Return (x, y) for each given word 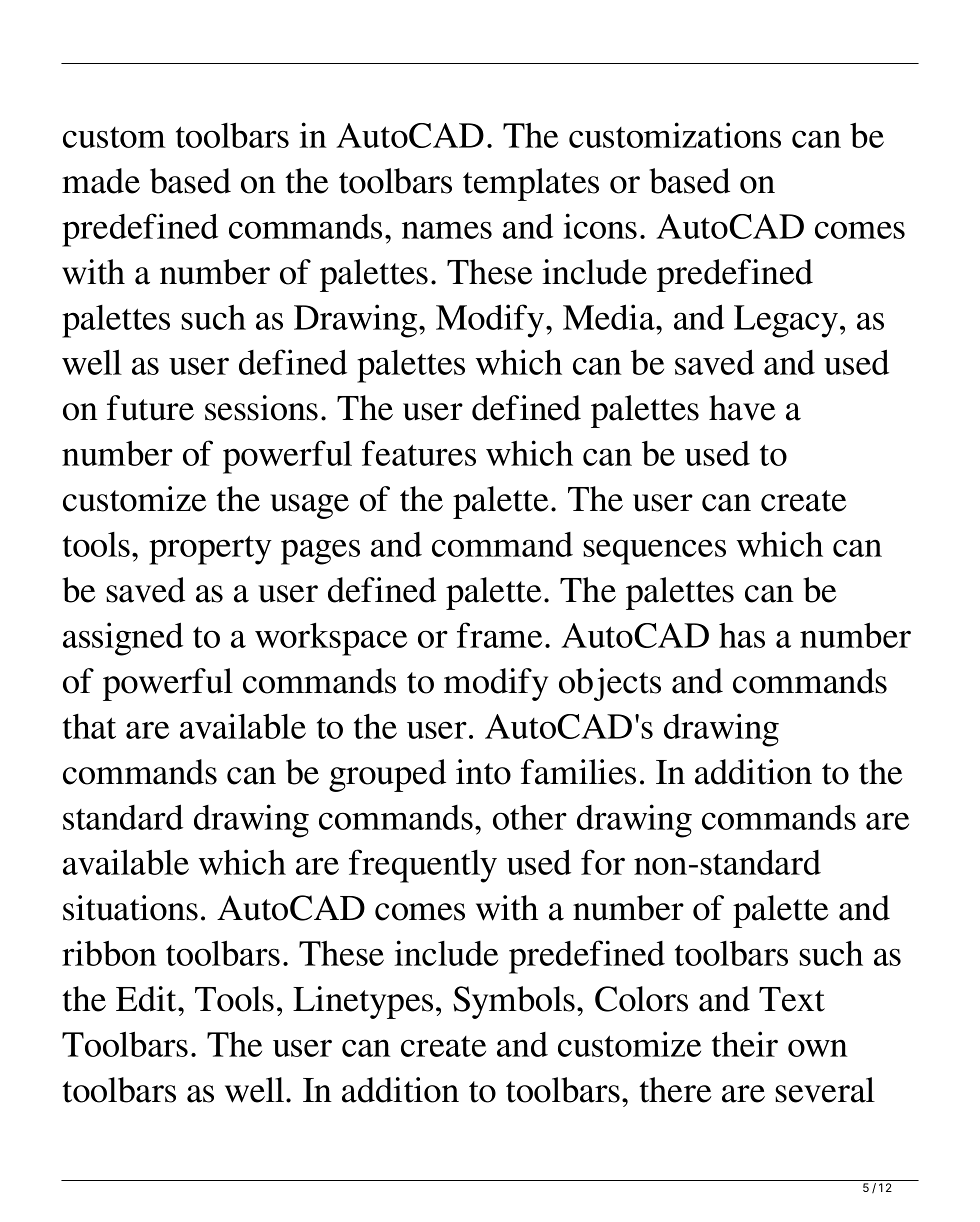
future (150, 408)
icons (600, 226)
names (447, 230)
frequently (423, 866)
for (603, 862)
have (742, 408)
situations (130, 908)
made (101, 181)
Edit (147, 999)
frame (499, 635)
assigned (123, 639)
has (742, 635)
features (419, 453)
